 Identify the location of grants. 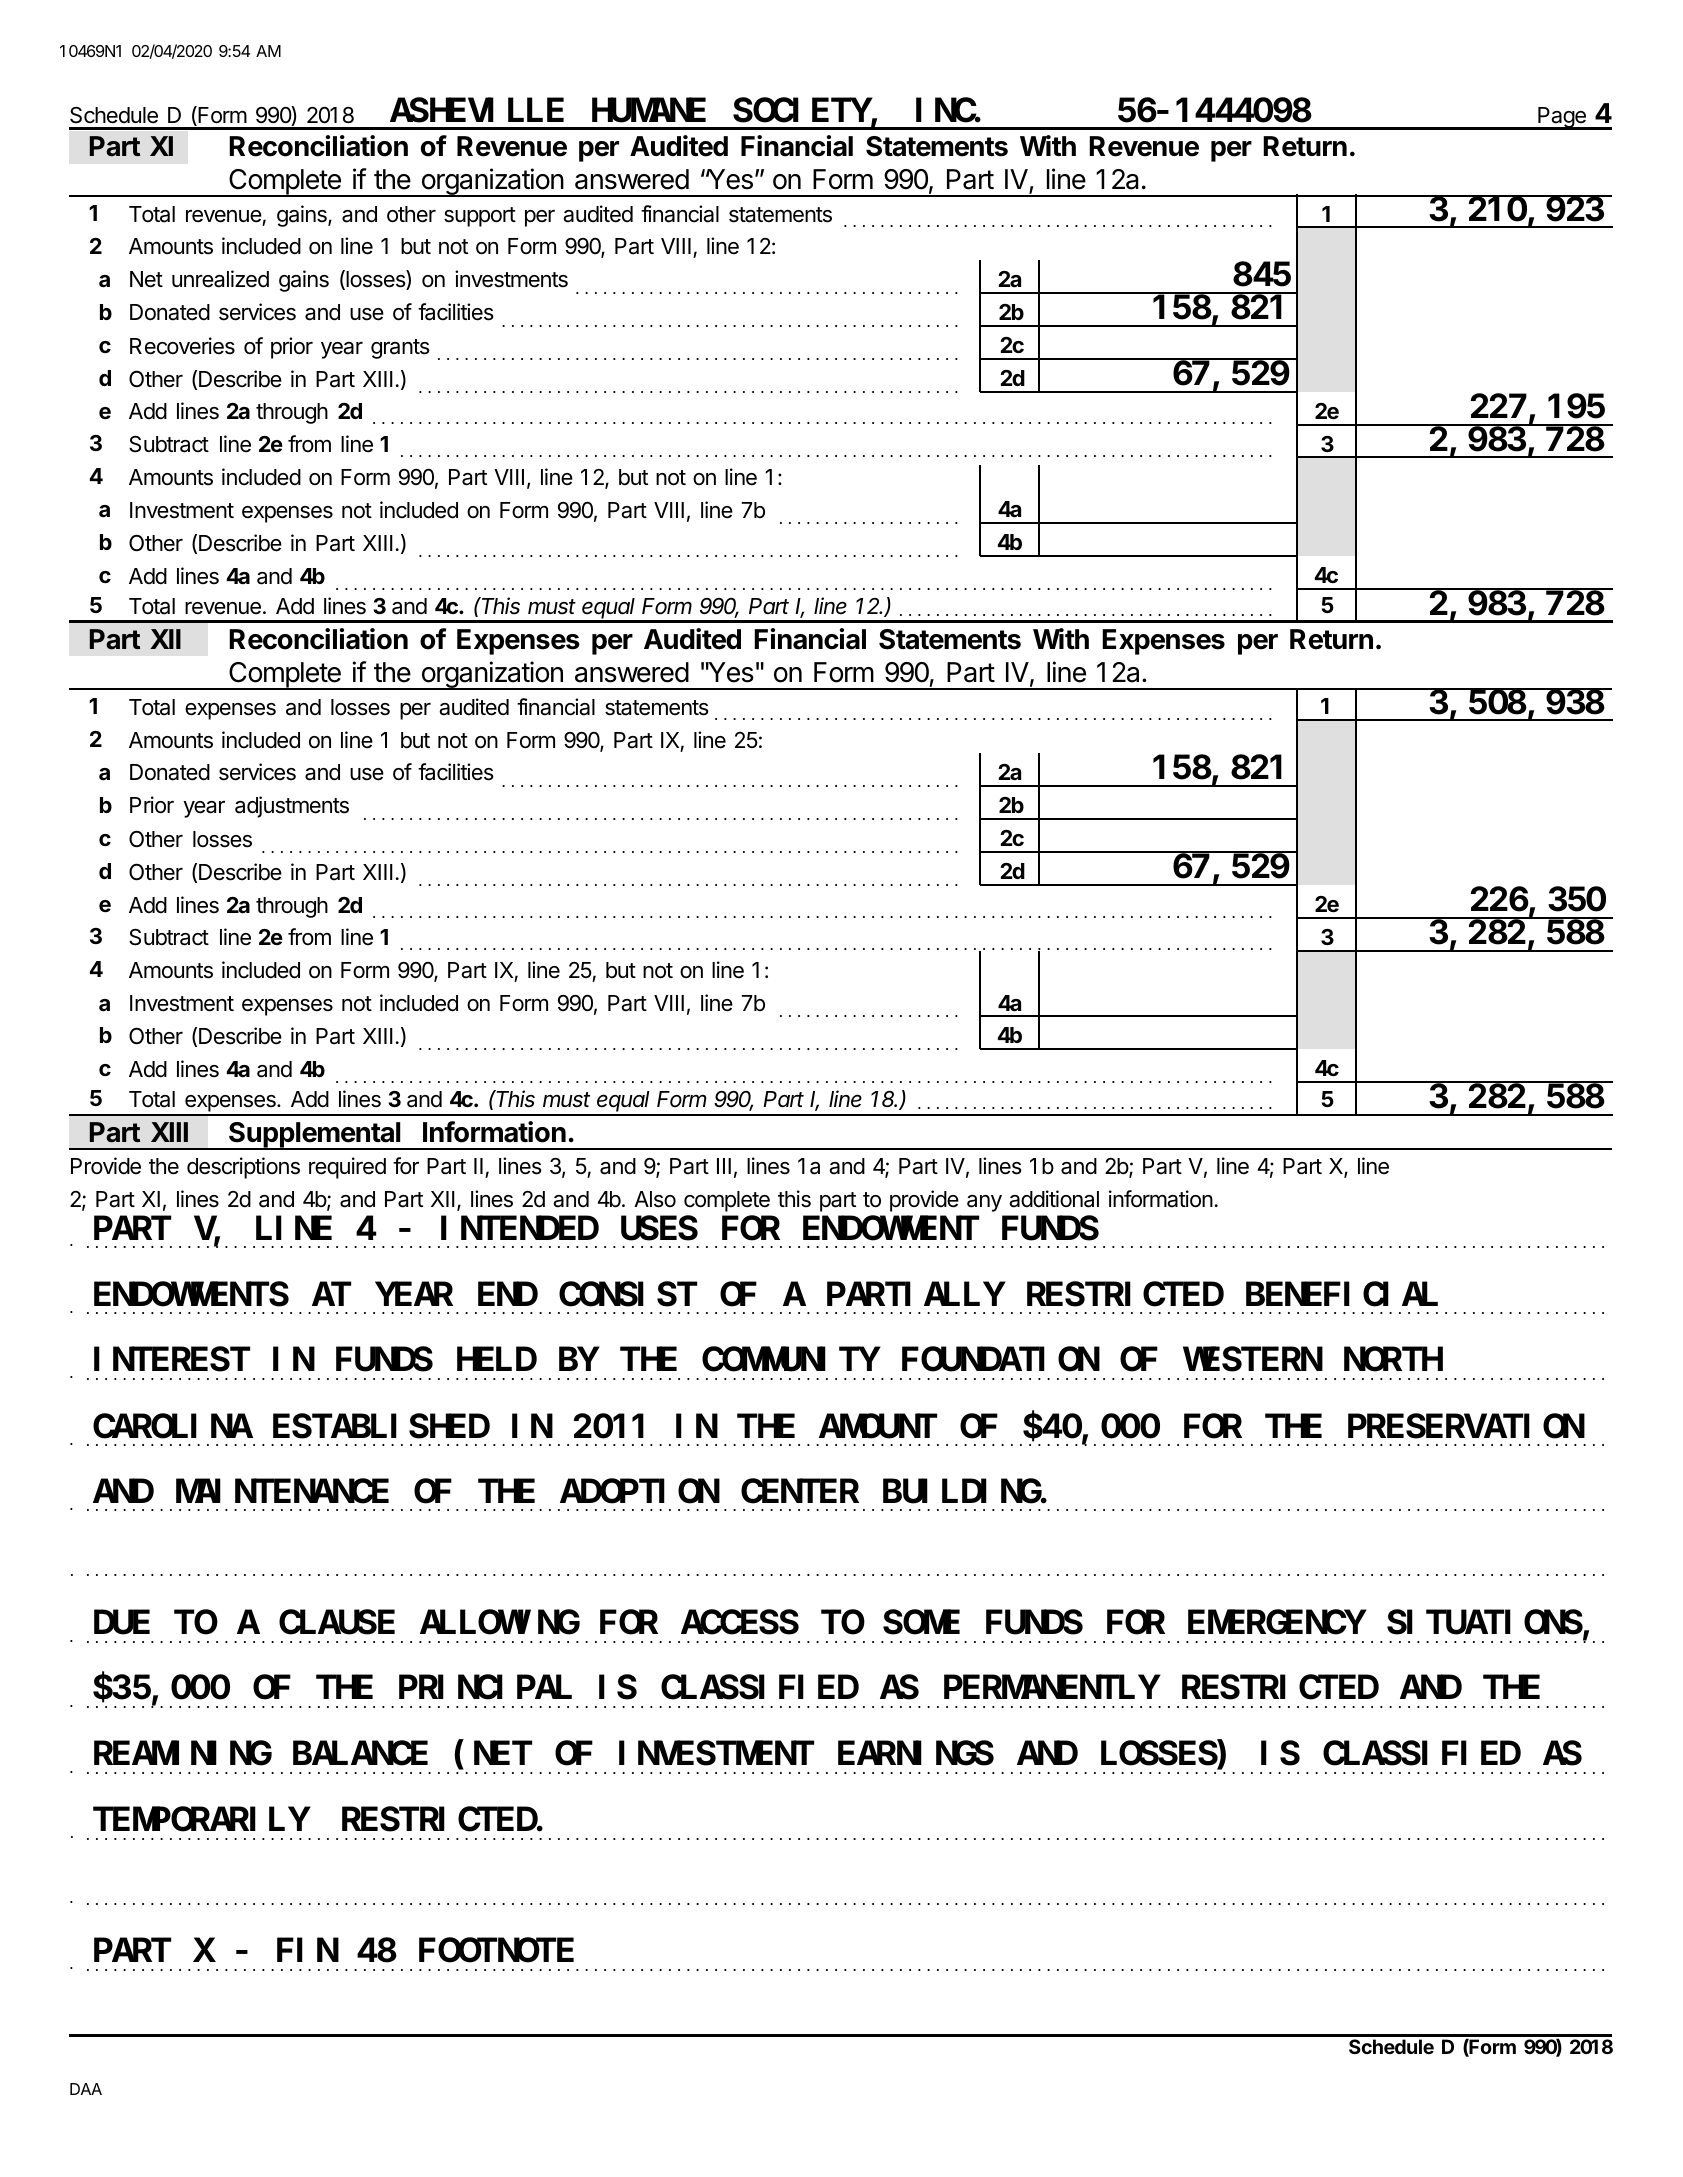
(400, 349).
